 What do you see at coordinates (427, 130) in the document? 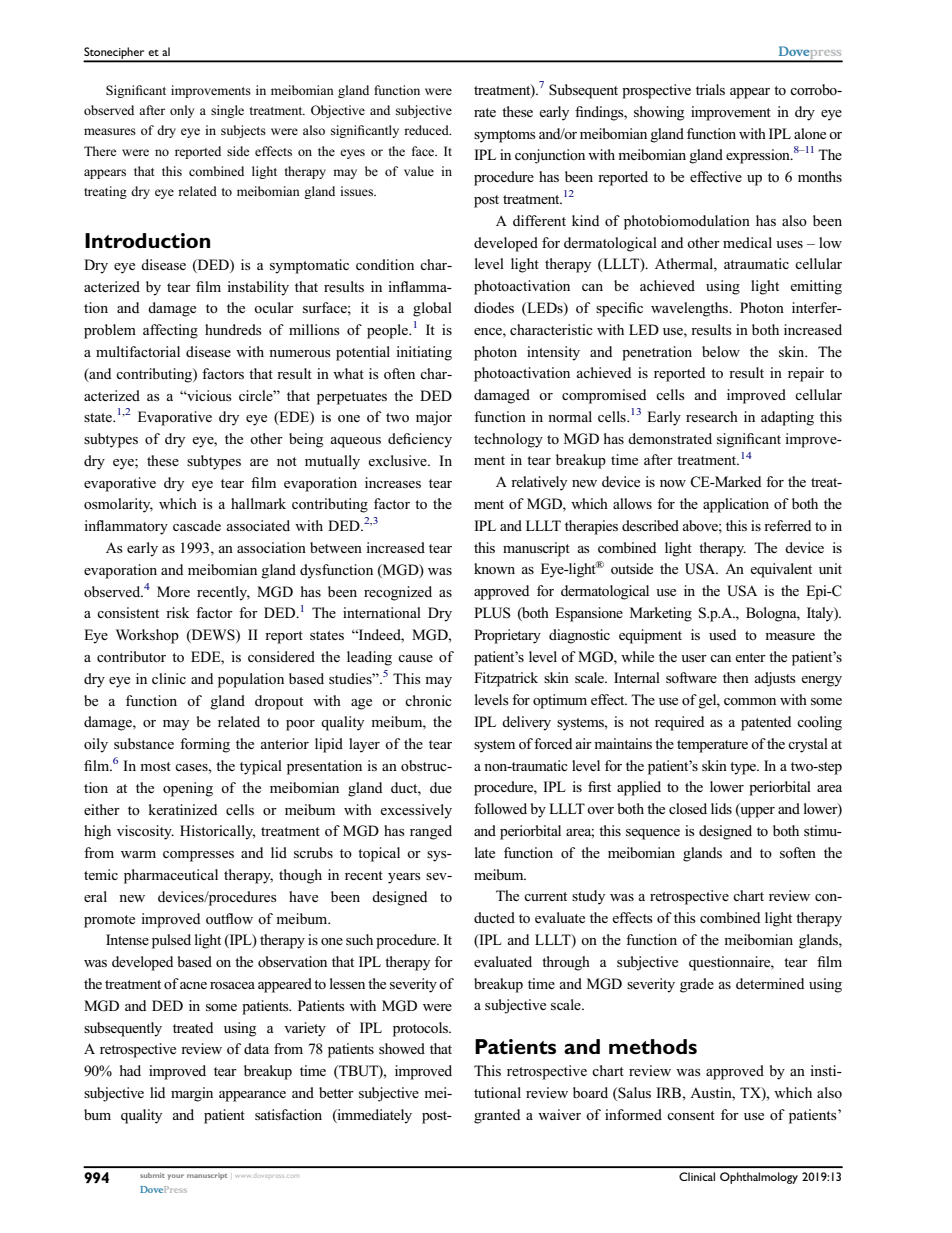
I see `reduced` at bounding box center [427, 130].
